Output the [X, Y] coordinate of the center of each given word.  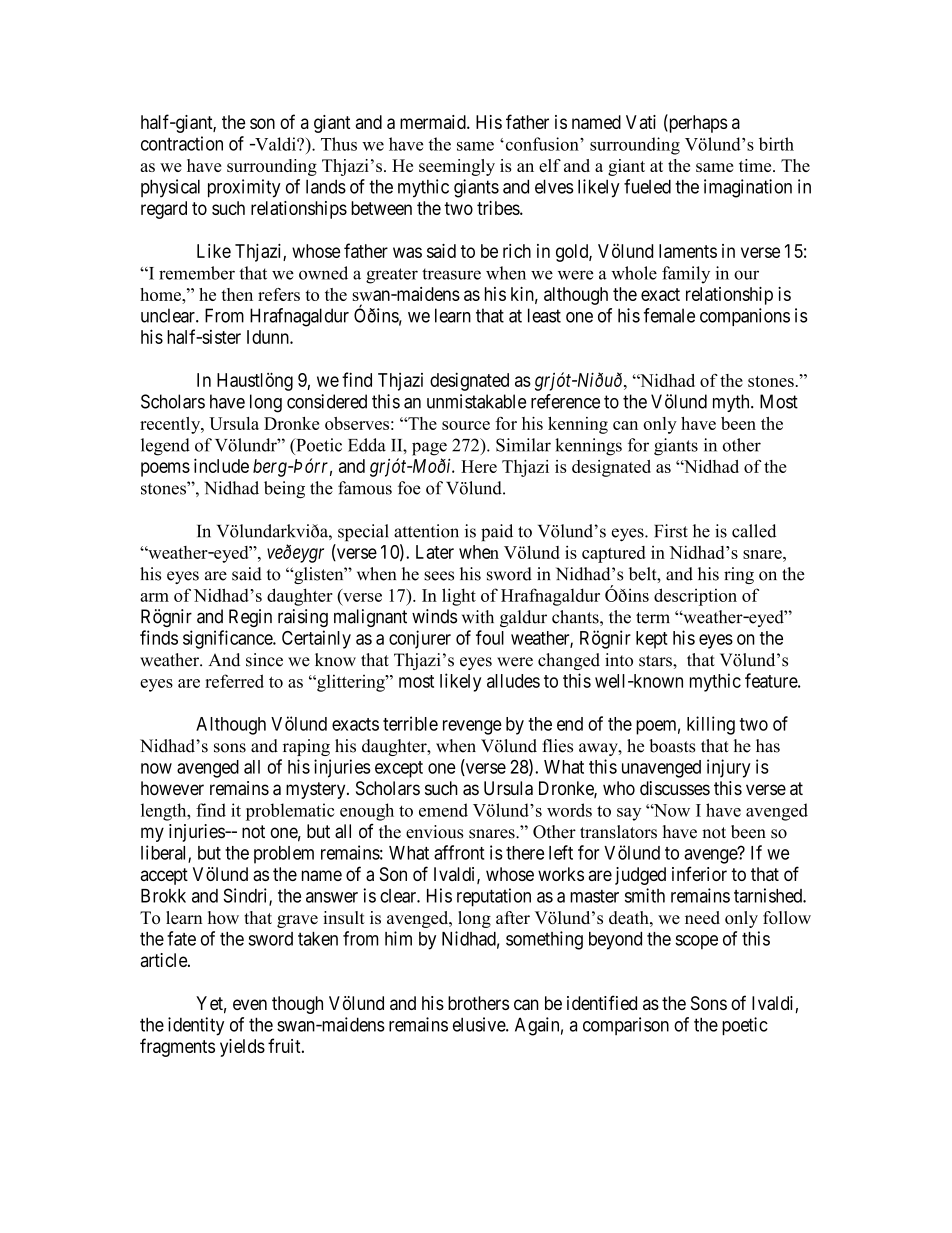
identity [196, 1026]
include [221, 465]
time [756, 165]
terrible [410, 723]
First [671, 531]
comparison [626, 1026]
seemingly [457, 167]
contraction [182, 143]
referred [234, 681]
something [544, 940]
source [466, 425]
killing [711, 725]
